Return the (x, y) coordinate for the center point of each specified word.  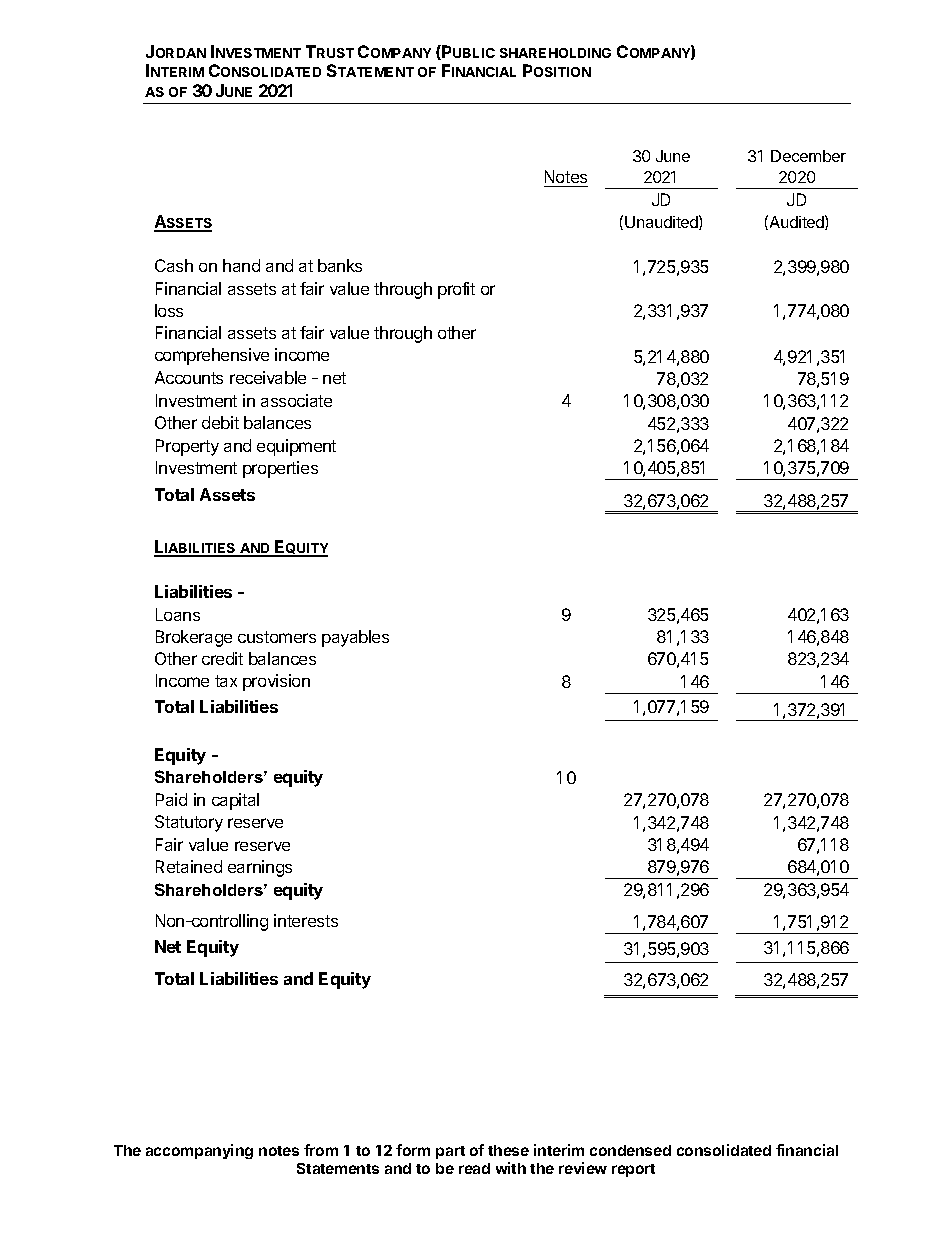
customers (277, 637)
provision (276, 682)
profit (456, 290)
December (808, 156)
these (508, 1150)
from (321, 1150)
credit (222, 658)
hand (241, 265)
